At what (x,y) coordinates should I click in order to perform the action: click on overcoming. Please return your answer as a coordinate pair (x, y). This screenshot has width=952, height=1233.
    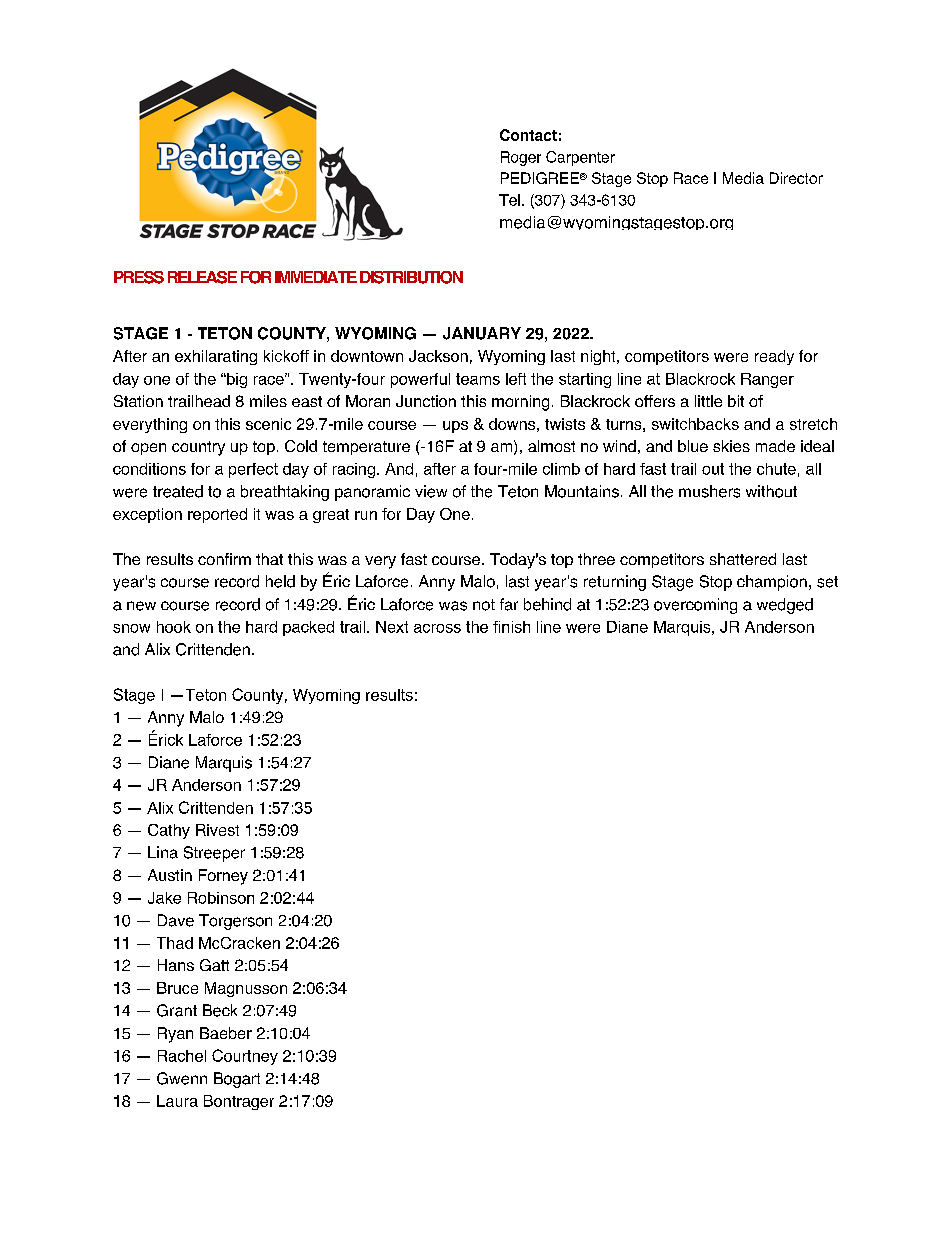
    Looking at the image, I should click on (695, 606).
